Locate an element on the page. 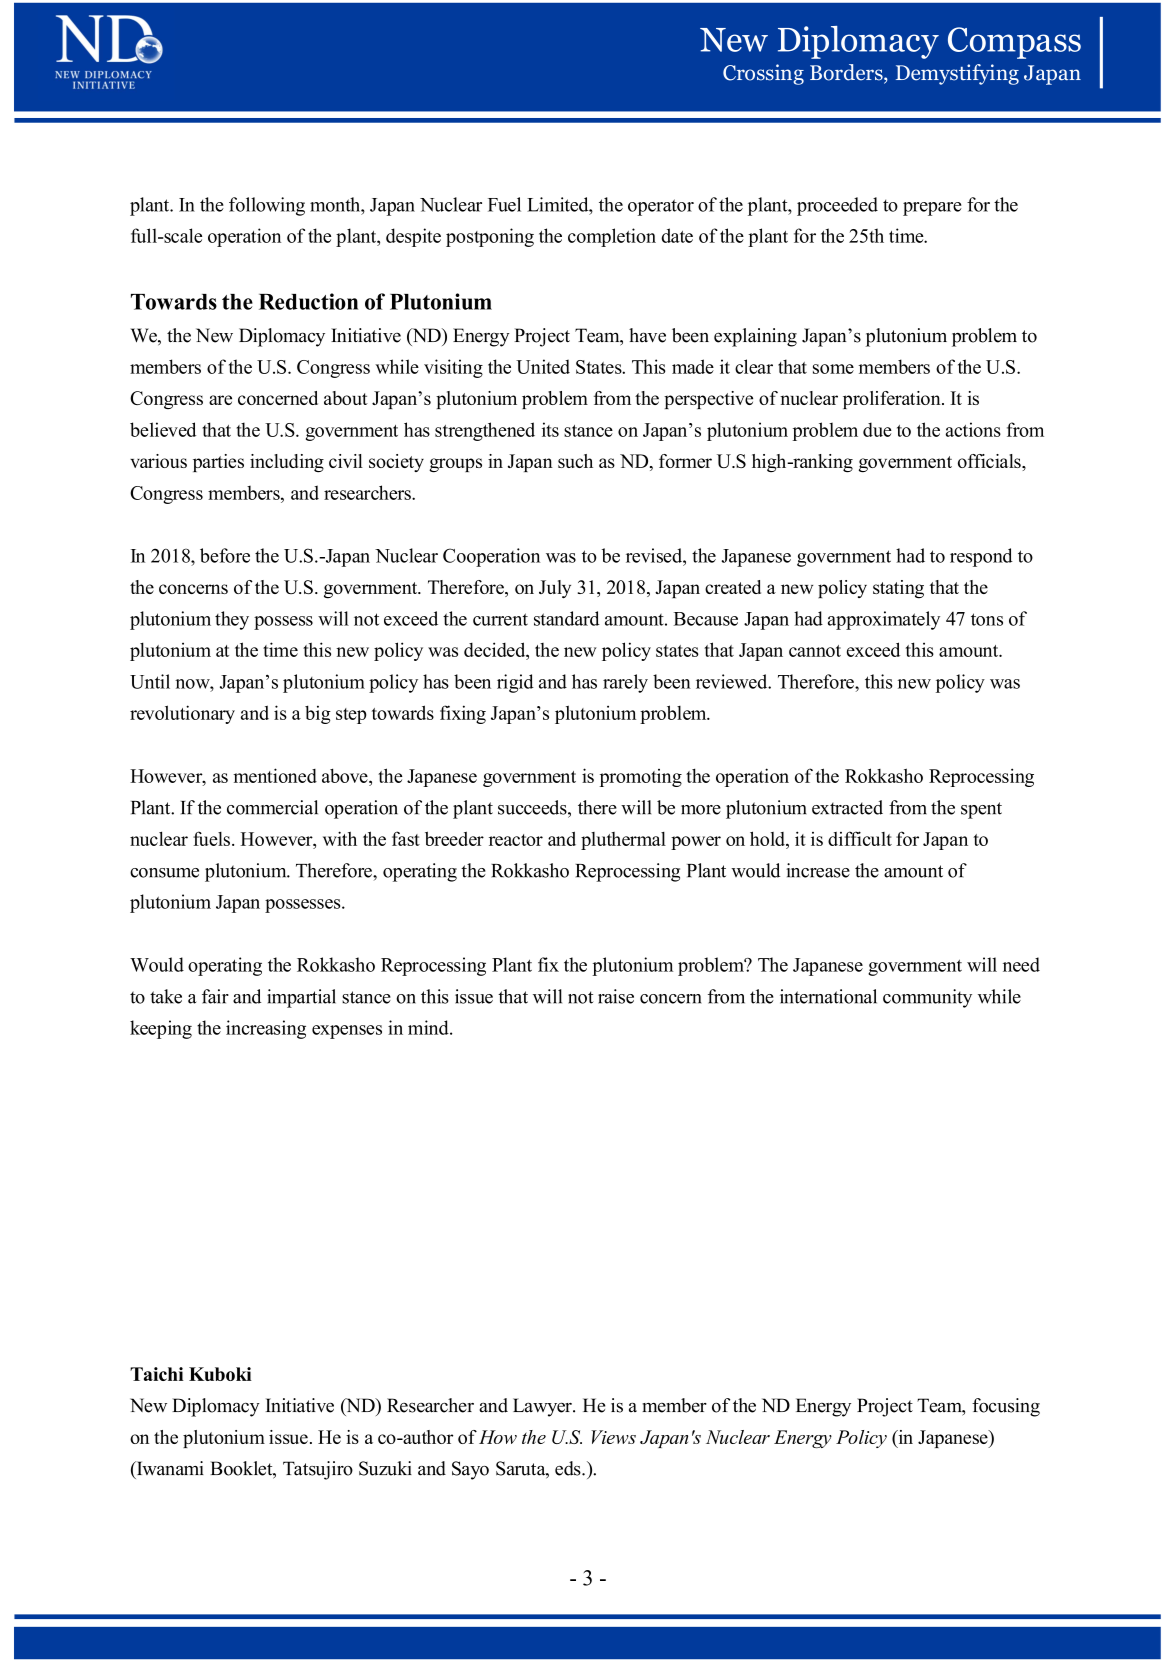  Demystifying is located at coordinates (957, 74).
